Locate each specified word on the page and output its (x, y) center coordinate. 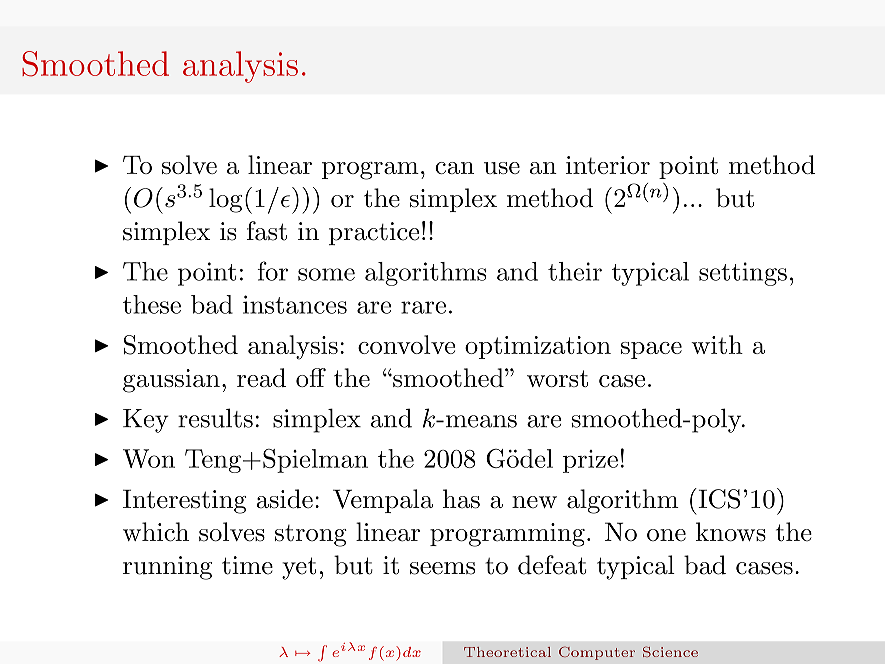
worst (557, 378)
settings (743, 274)
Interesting (185, 501)
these (152, 304)
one (666, 535)
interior (608, 165)
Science (670, 651)
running (167, 568)
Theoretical (507, 652)
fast (267, 231)
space (651, 350)
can (454, 168)
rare (423, 307)
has (461, 499)
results (215, 418)
